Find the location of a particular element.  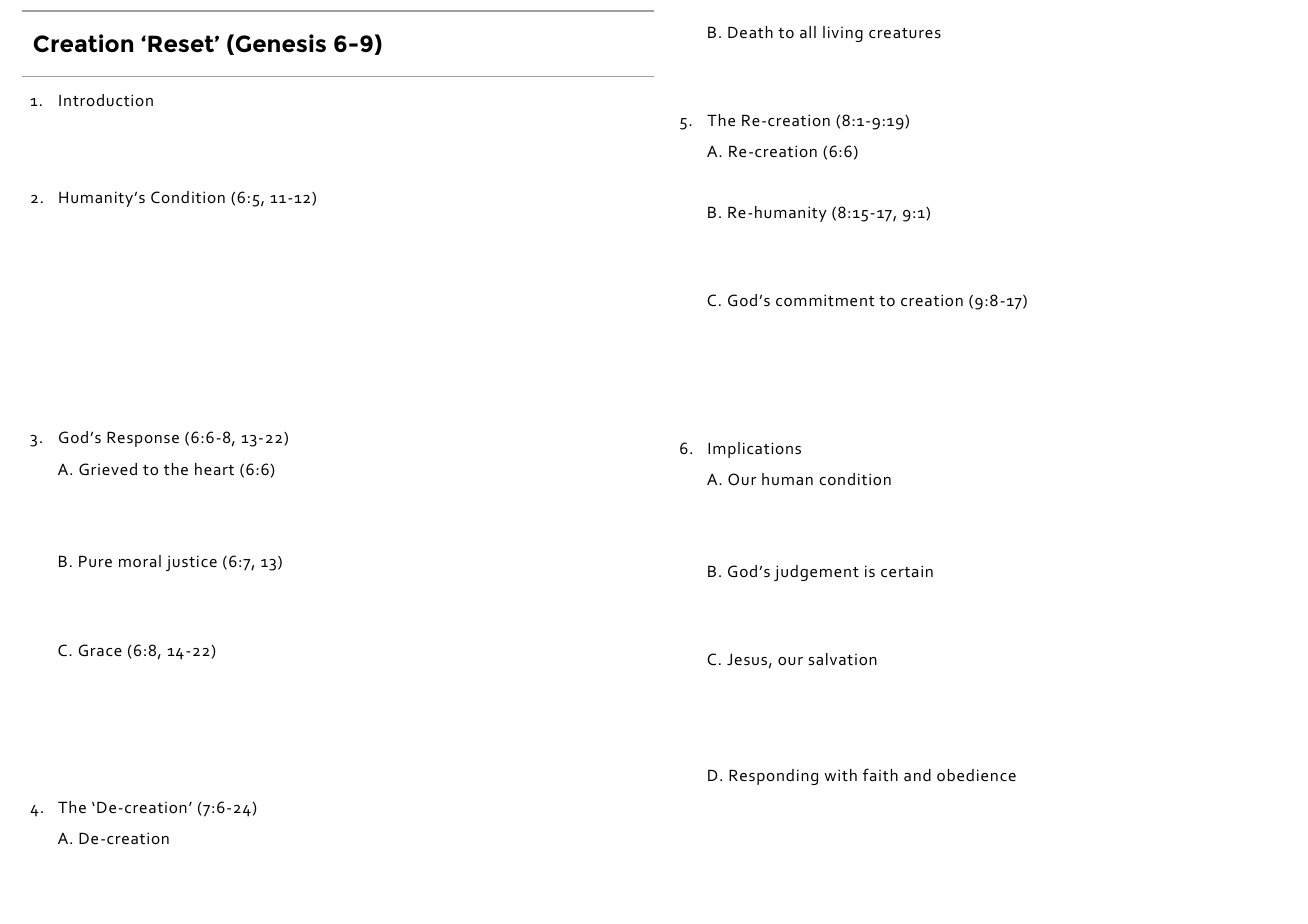

justice is located at coordinates (191, 563).
